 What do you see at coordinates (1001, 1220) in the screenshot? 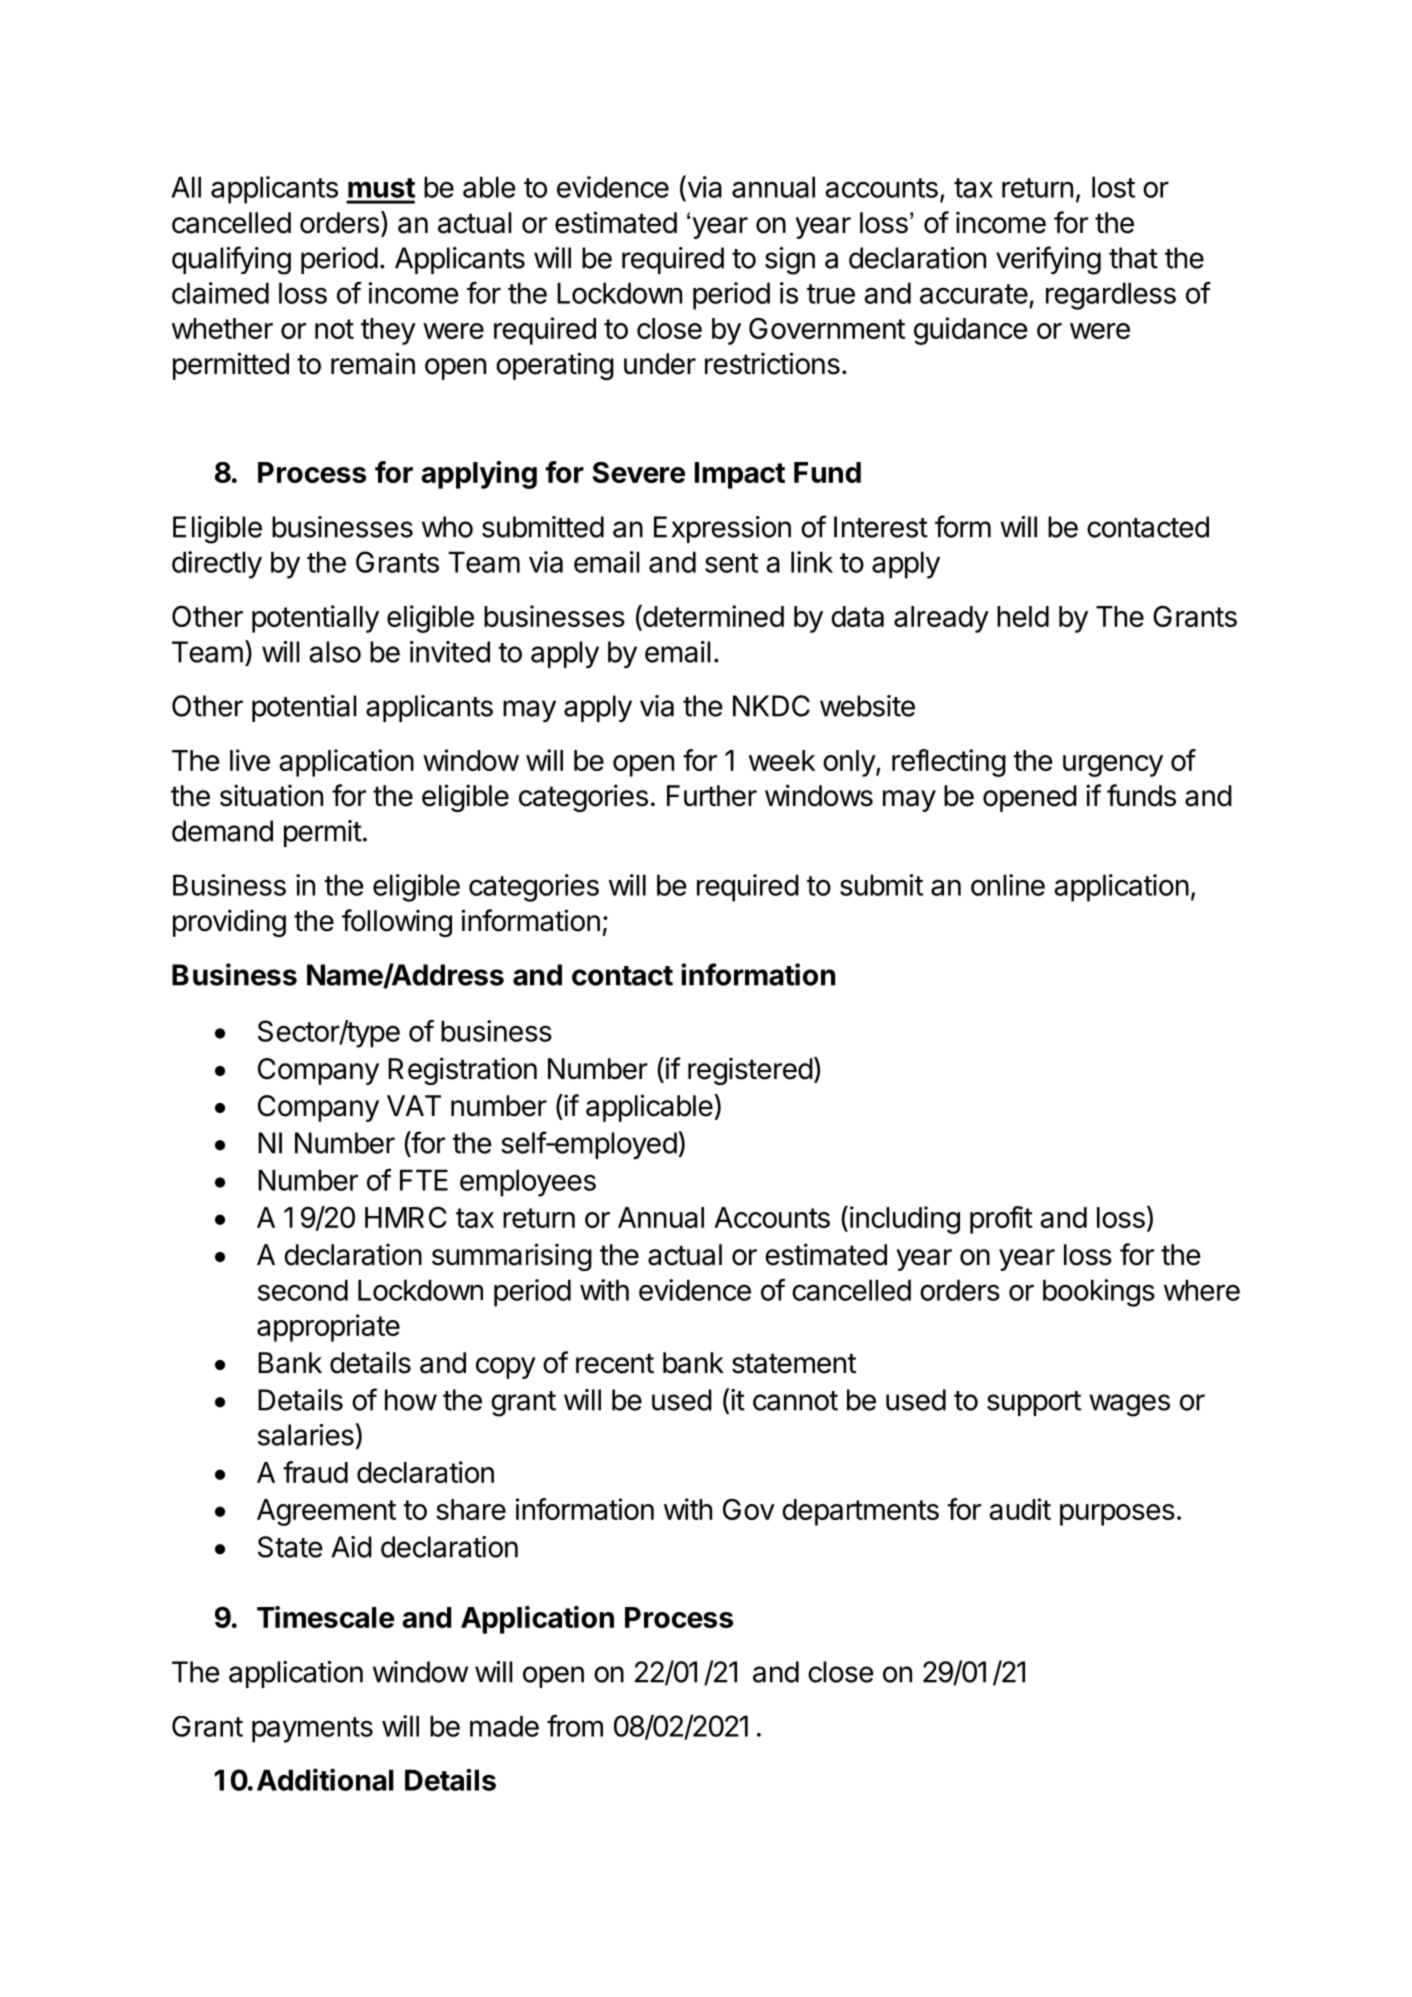
I see `profit` at bounding box center [1001, 1220].
